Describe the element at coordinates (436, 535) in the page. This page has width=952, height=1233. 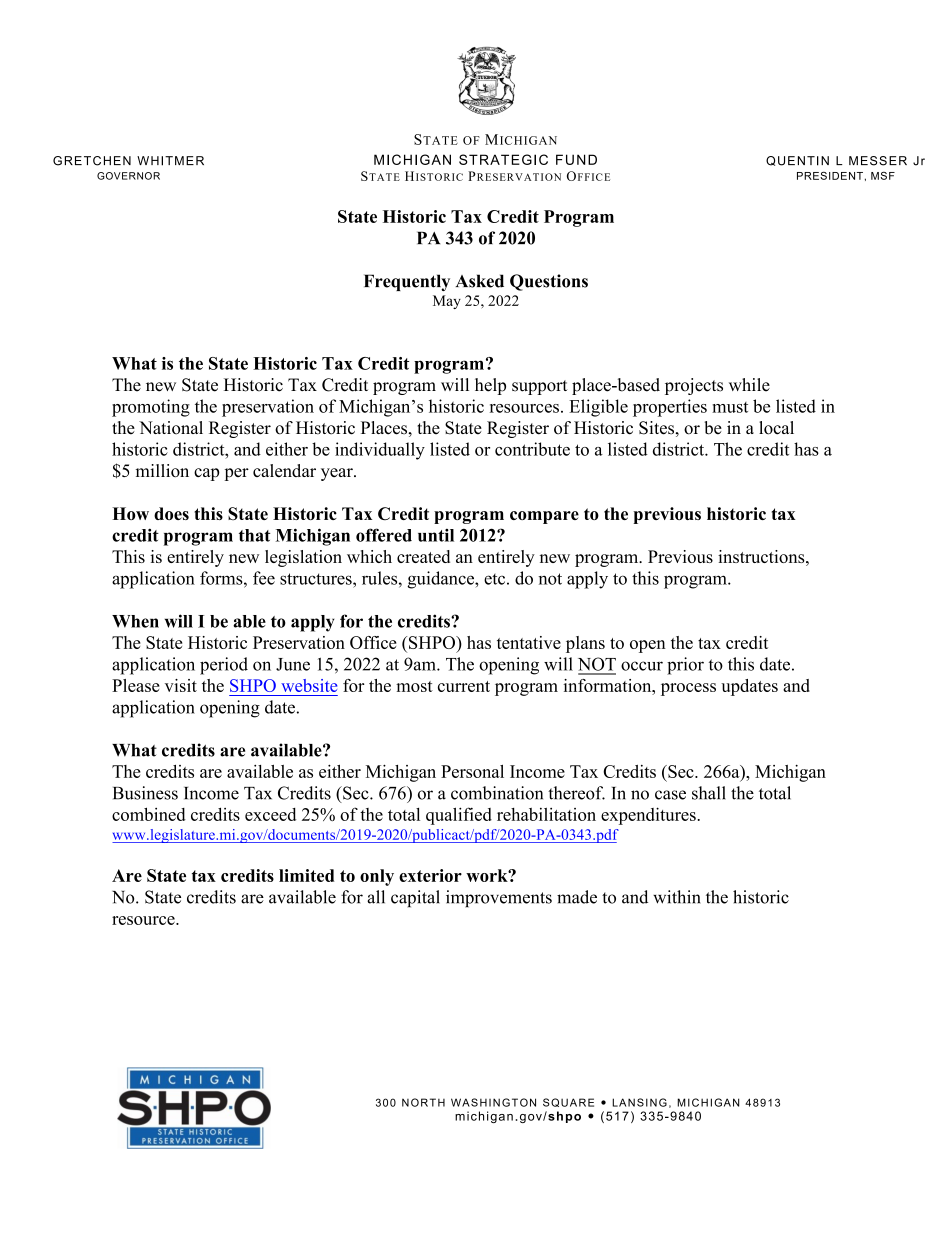
I see `until` at that location.
